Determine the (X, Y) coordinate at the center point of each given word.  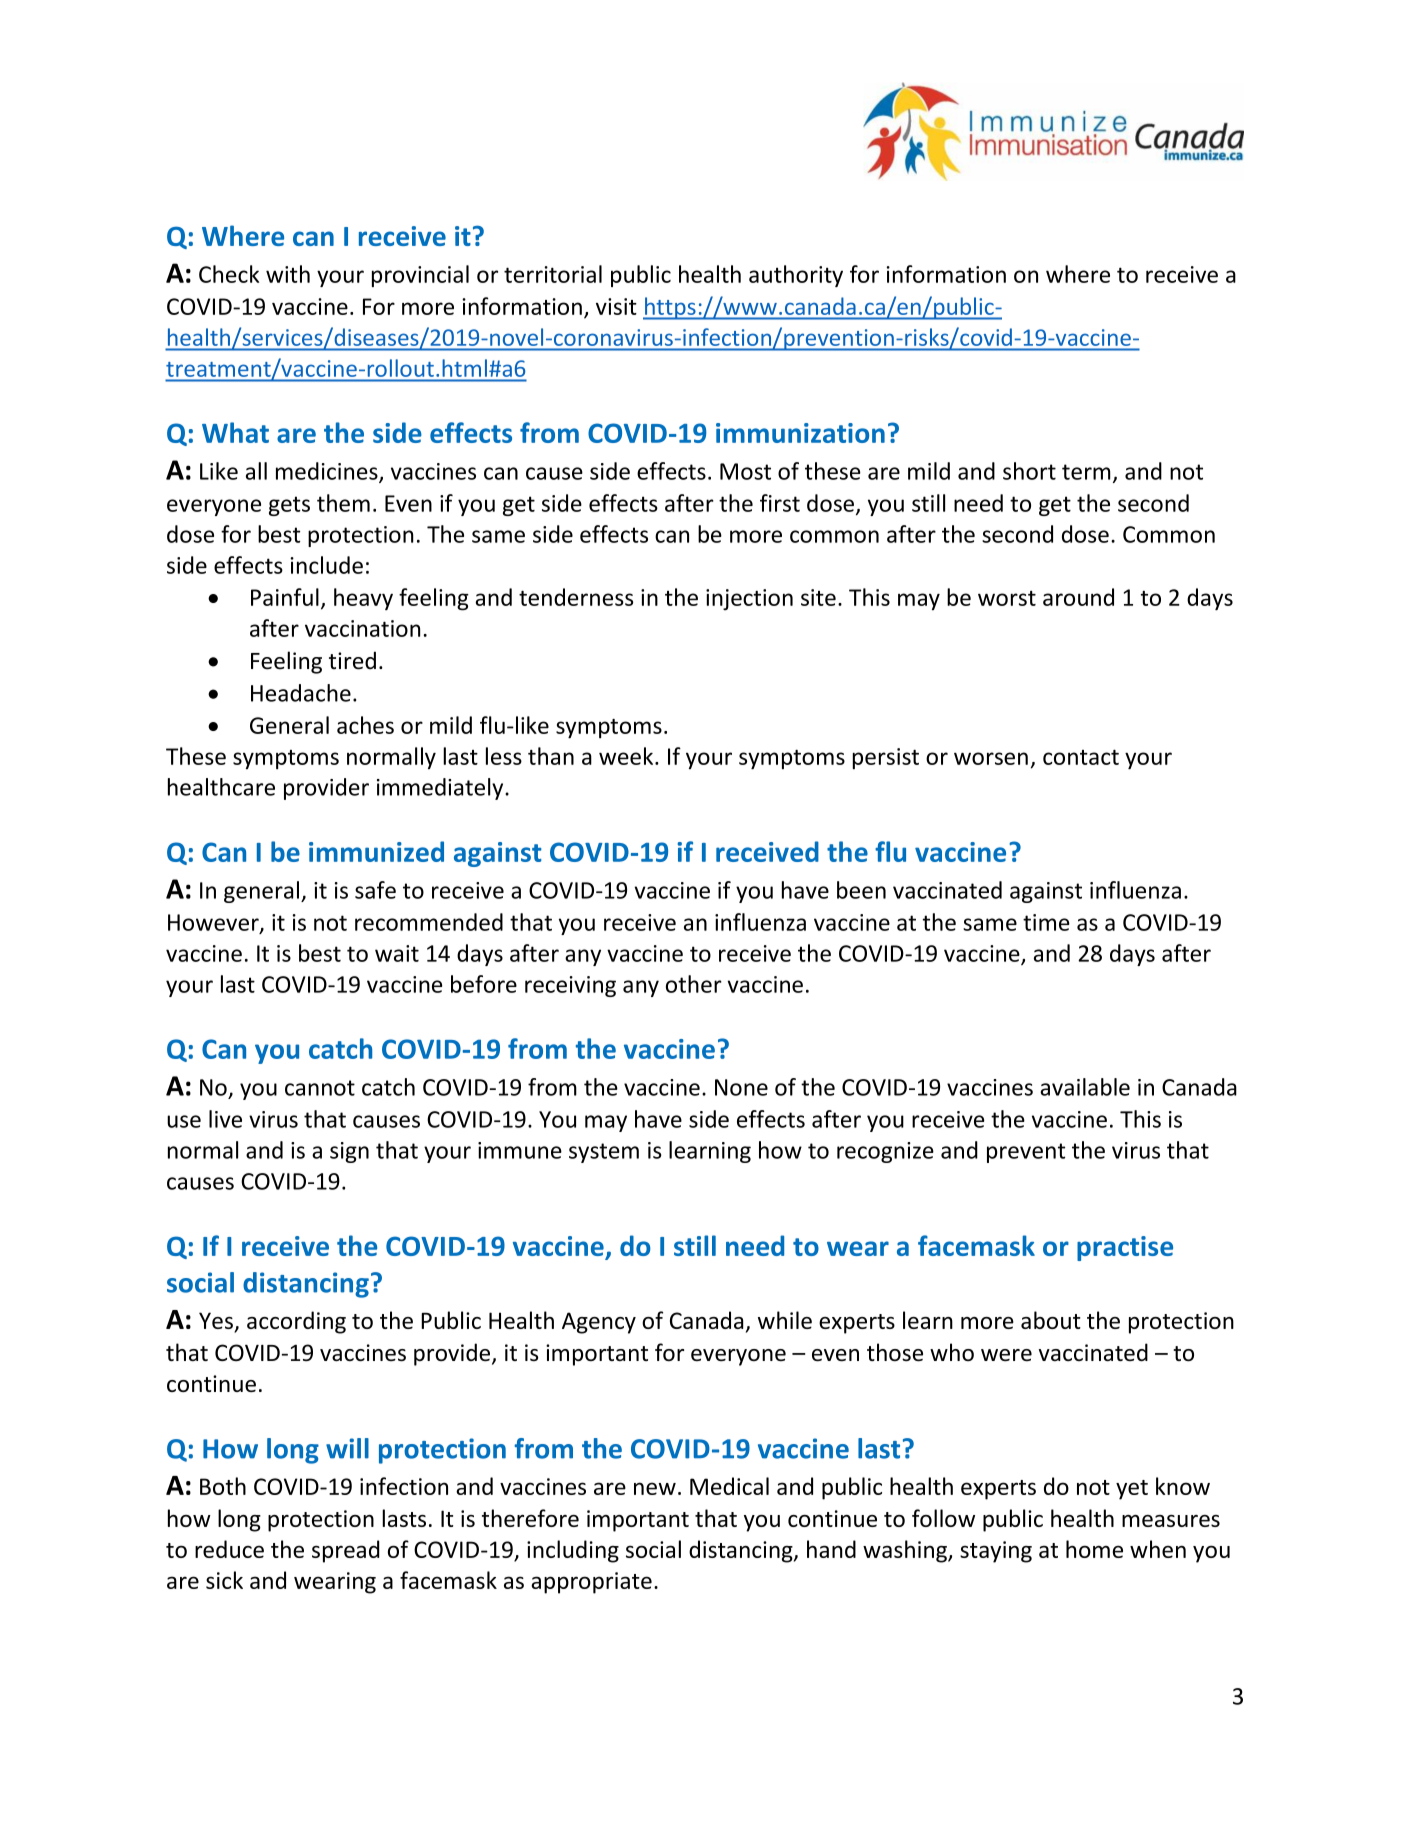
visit (616, 306)
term (1086, 472)
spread (346, 1551)
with (288, 274)
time (1046, 922)
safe (375, 890)
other (694, 984)
